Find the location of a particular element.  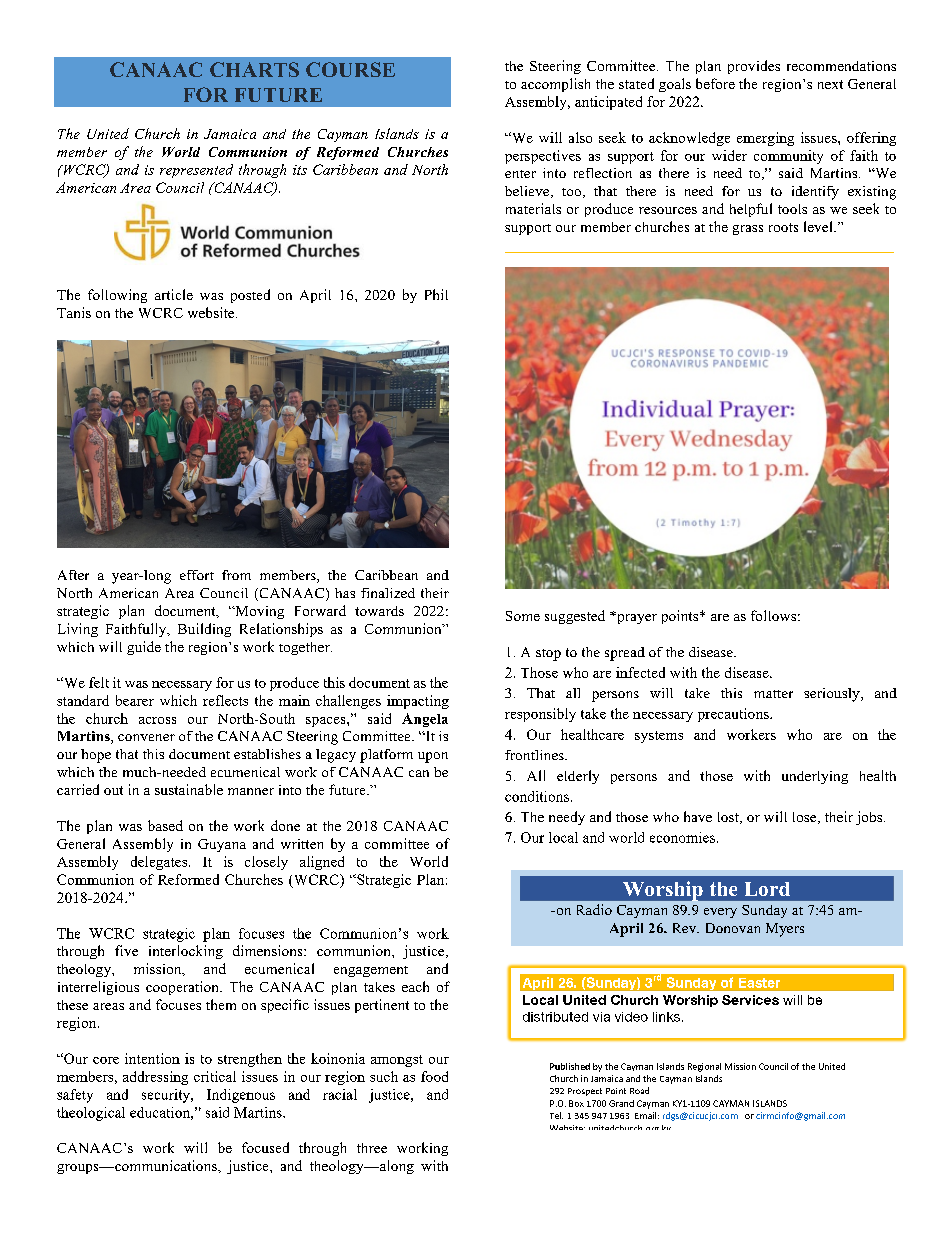

addressing is located at coordinates (155, 1078).
